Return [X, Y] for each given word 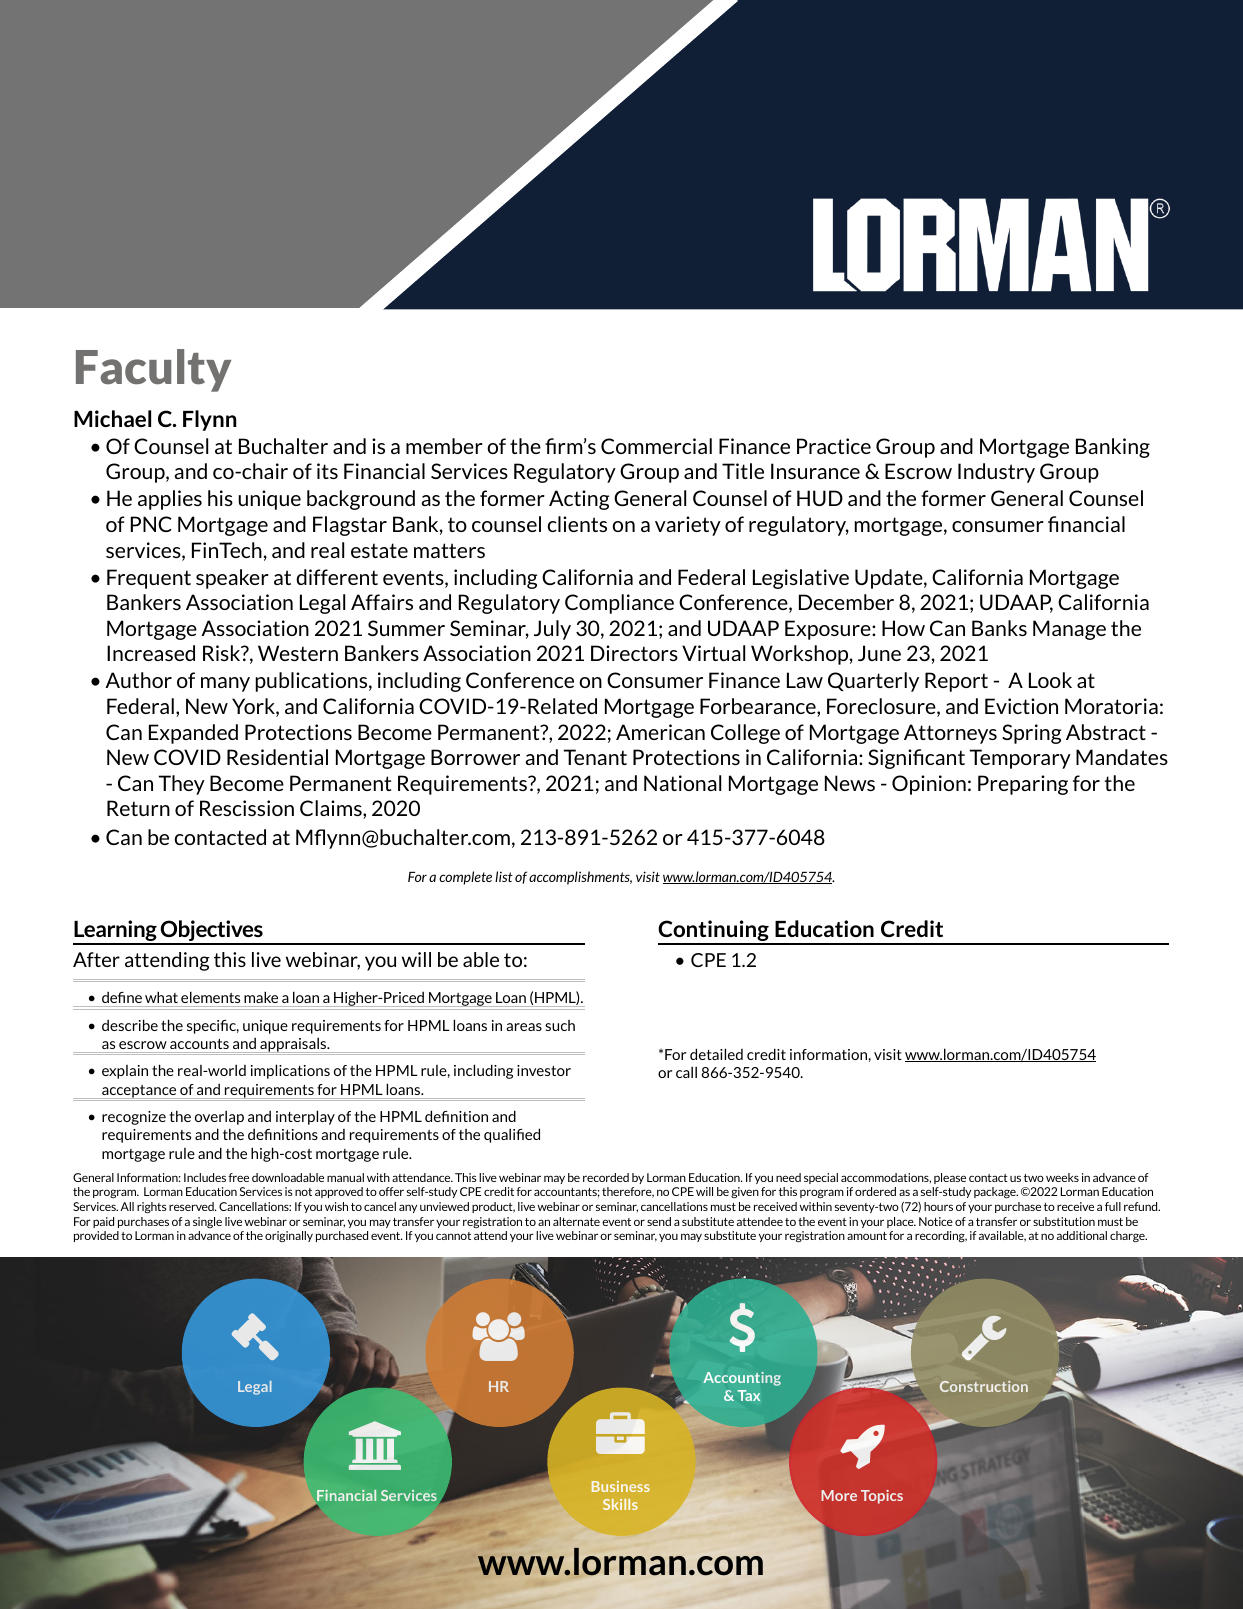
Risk [223, 653]
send [659, 1221]
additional [1082, 1235]
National [682, 783]
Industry [996, 473]
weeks [1062, 1177]
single [207, 1222]
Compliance [619, 604]
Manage [1069, 630]
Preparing [1023, 785]
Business [621, 1486]
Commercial [656, 446]
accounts [199, 1044]
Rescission [247, 808]
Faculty [153, 370]
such [560, 1025]
